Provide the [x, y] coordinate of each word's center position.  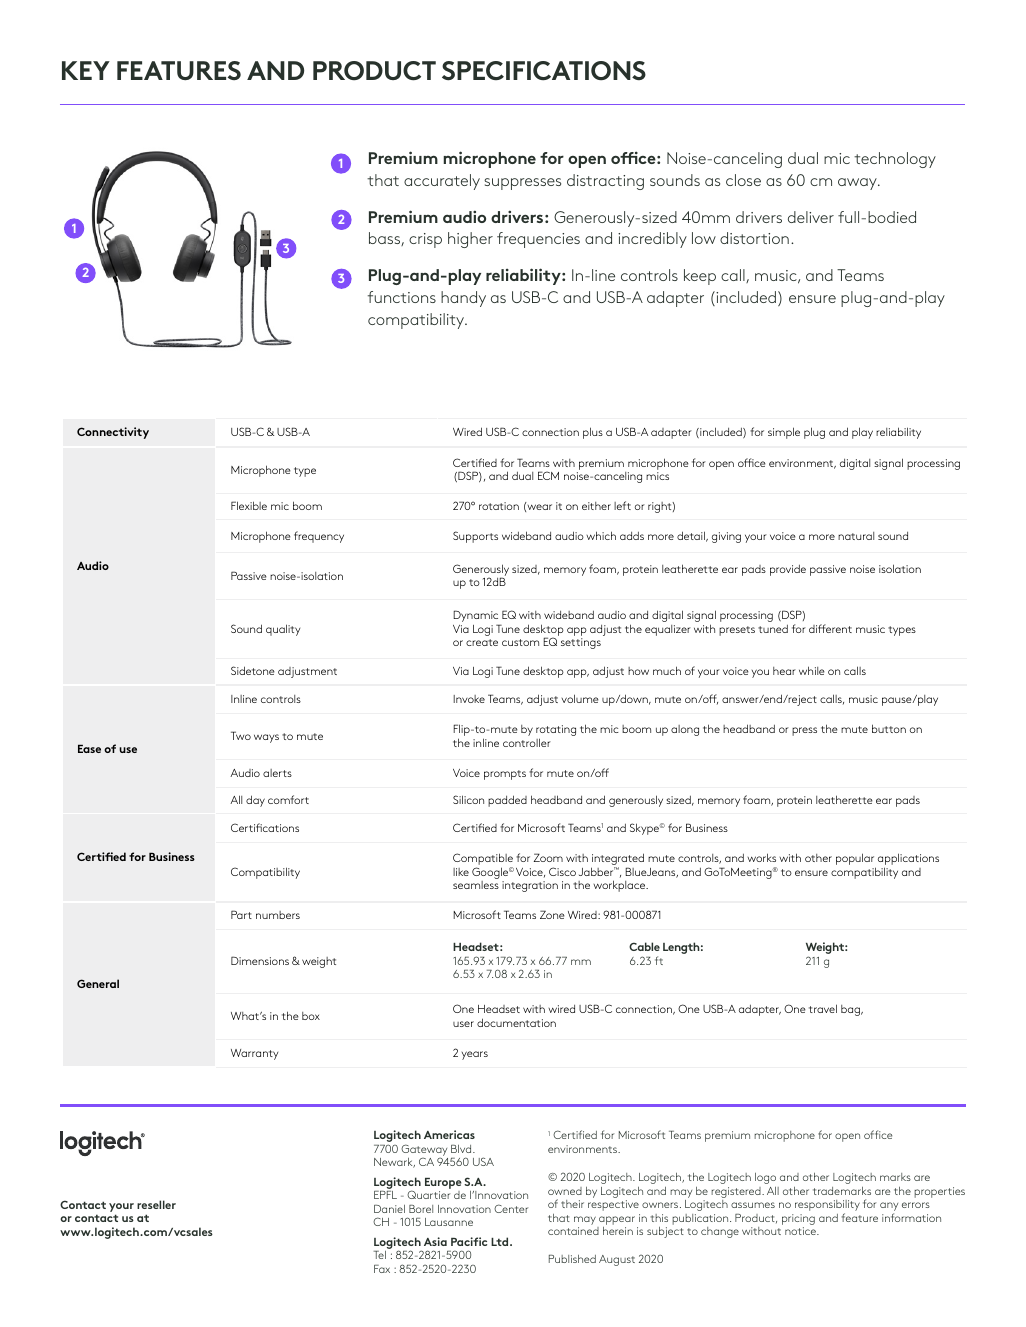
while [812, 670]
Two [241, 735]
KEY [86, 70]
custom [520, 642]
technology [895, 160]
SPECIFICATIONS [544, 71]
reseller [156, 1204]
